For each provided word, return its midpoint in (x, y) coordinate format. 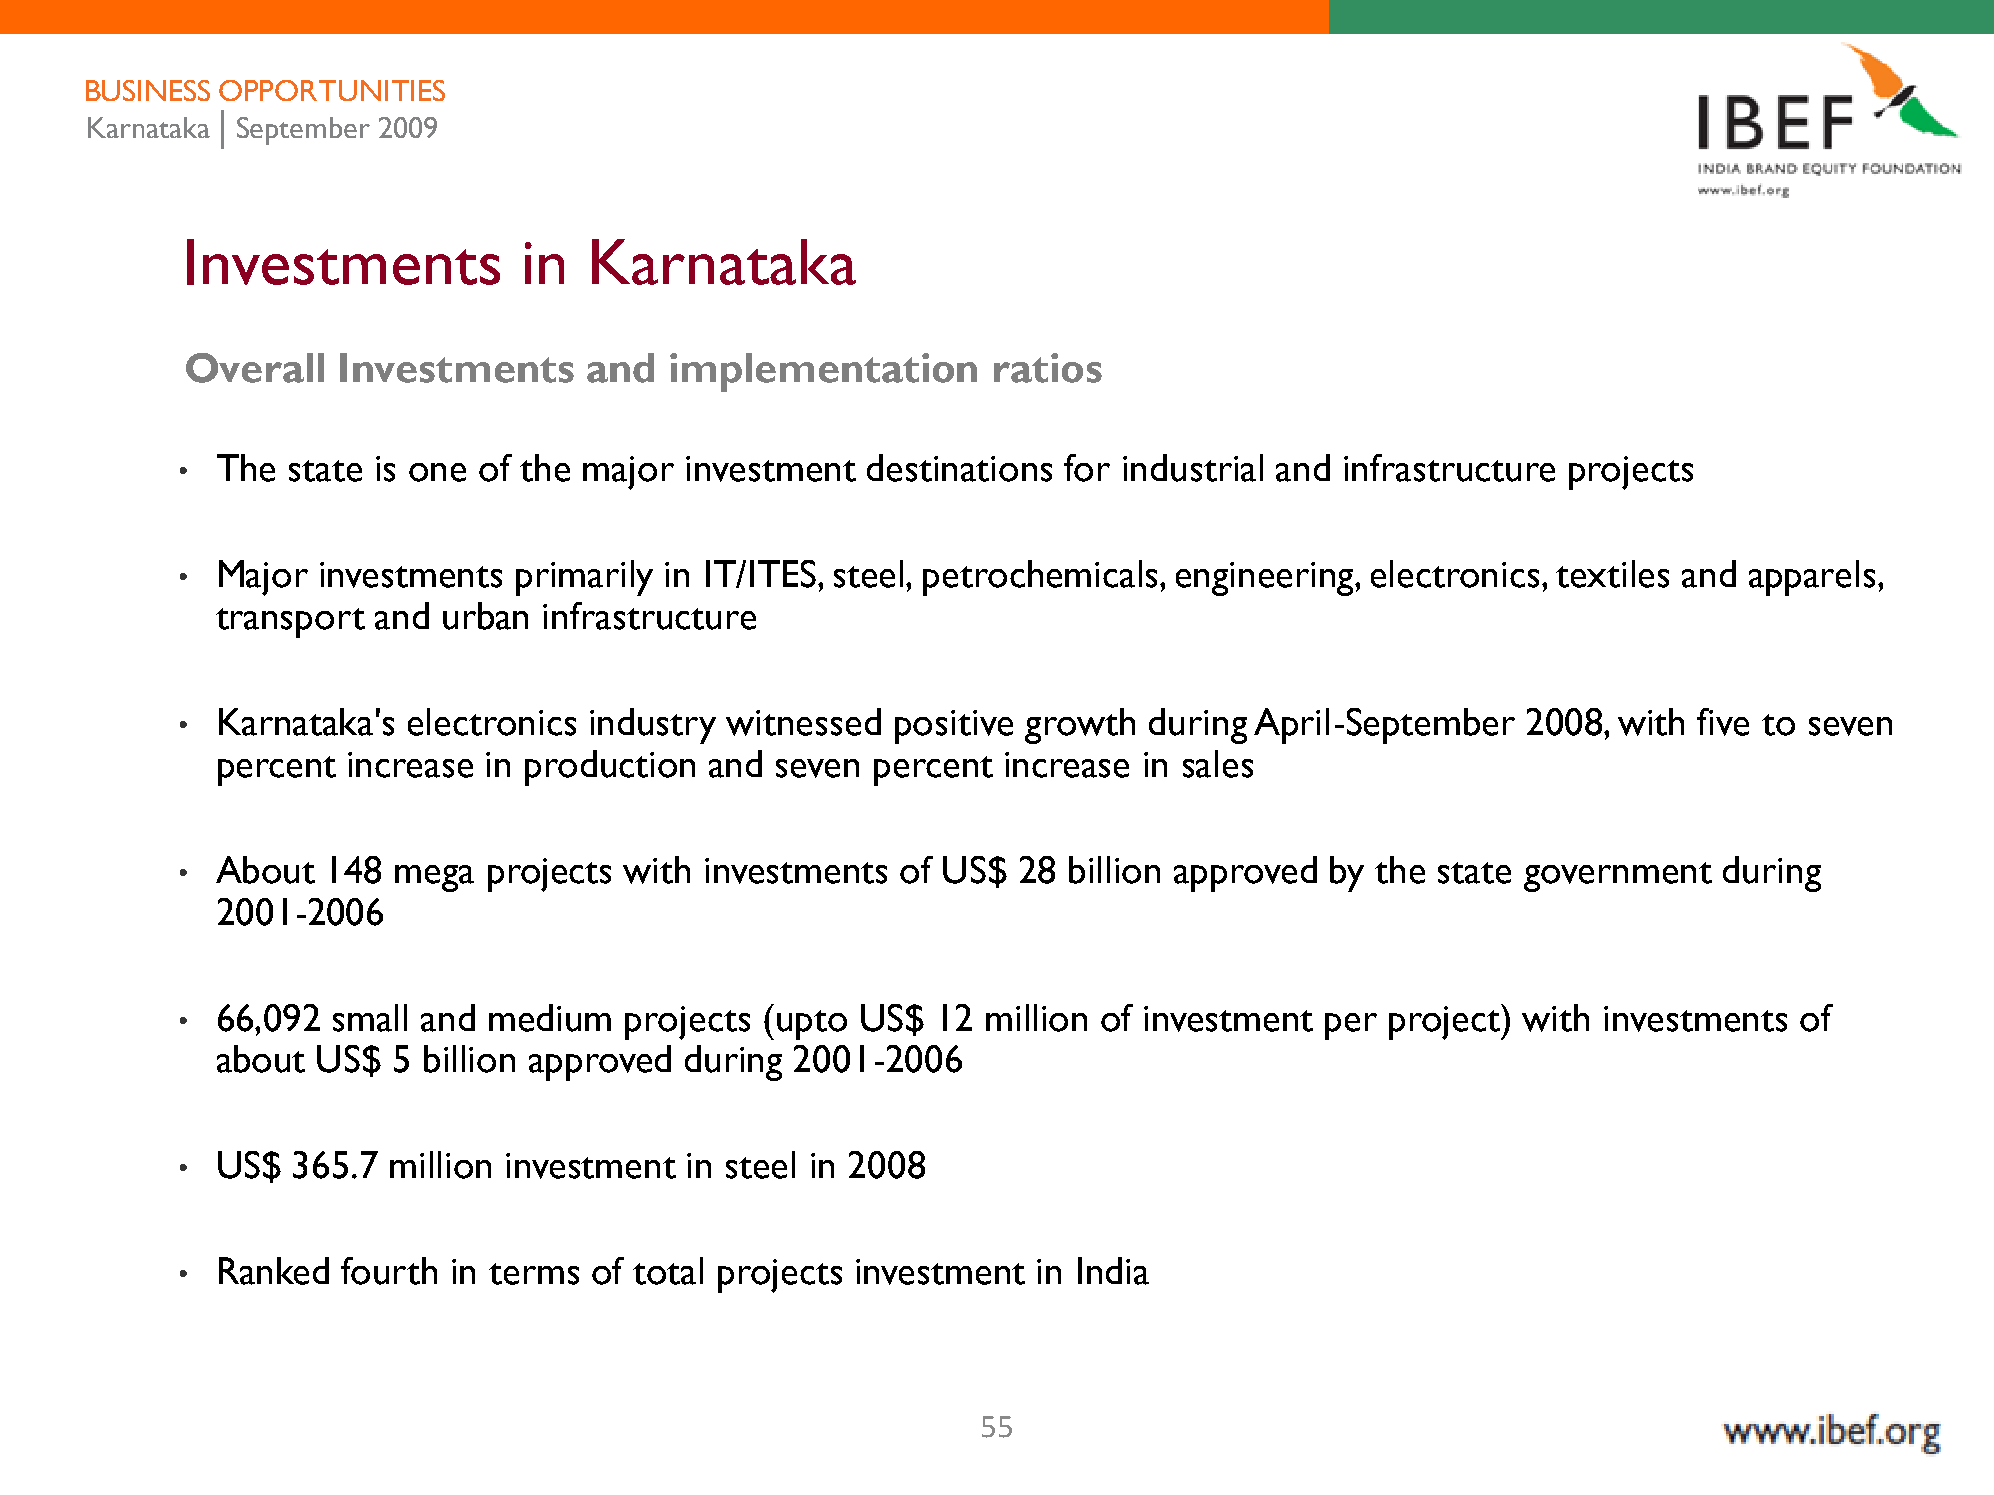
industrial (1193, 468)
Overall (255, 368)
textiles (1612, 574)
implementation (823, 372)
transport (290, 623)
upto (812, 1025)
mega (434, 878)
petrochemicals (1042, 578)
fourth (389, 1271)
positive (954, 727)
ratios (1048, 368)
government (1618, 877)
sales (1218, 764)
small (370, 1018)
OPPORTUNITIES (332, 90)
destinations (959, 468)
